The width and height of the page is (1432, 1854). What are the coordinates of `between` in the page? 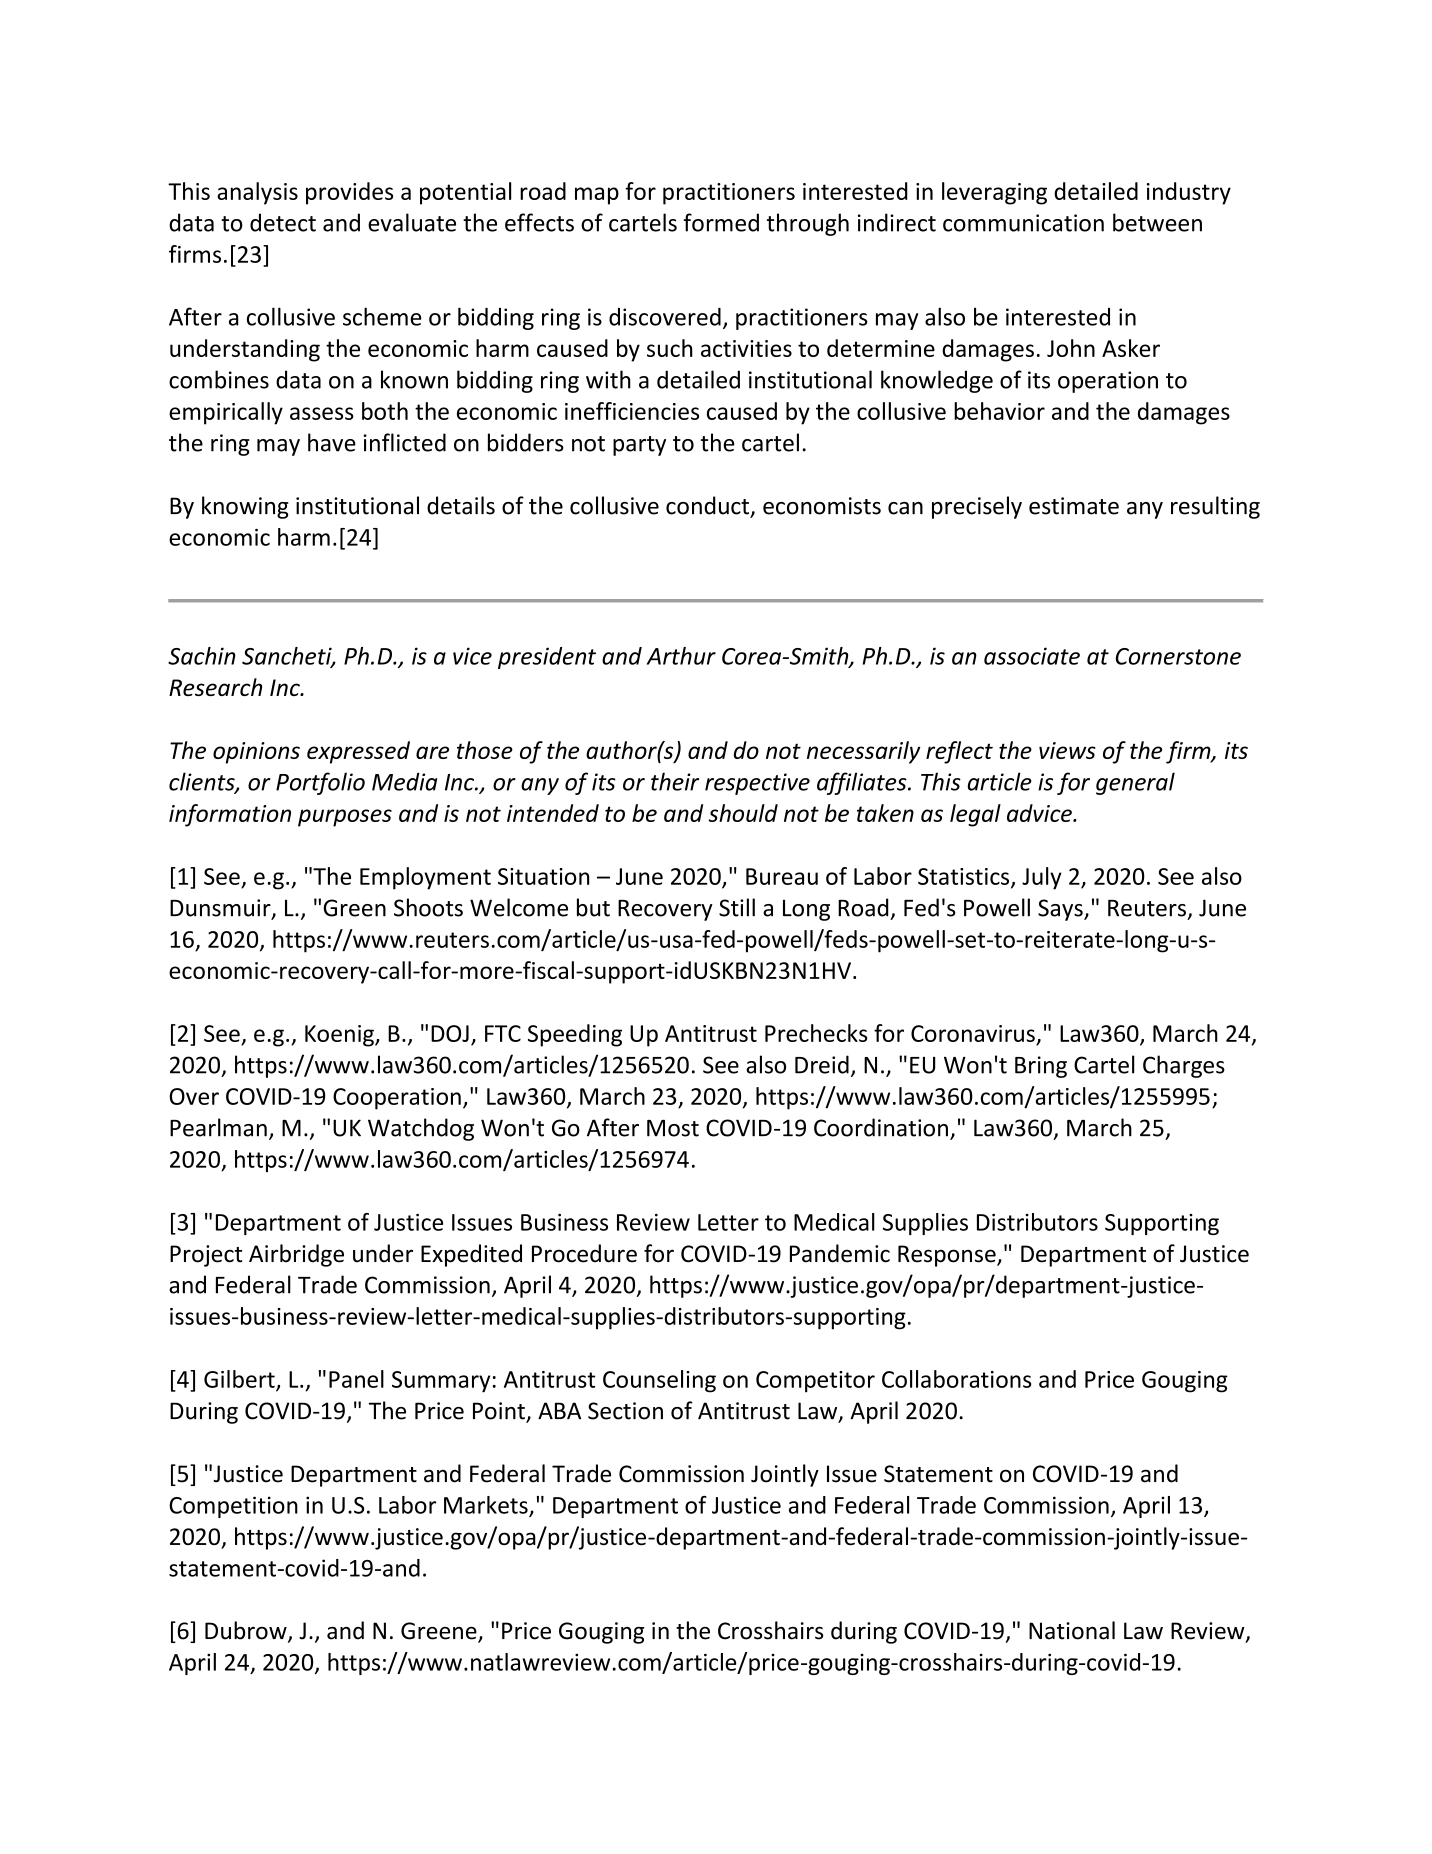 It's located at (1157, 222).
